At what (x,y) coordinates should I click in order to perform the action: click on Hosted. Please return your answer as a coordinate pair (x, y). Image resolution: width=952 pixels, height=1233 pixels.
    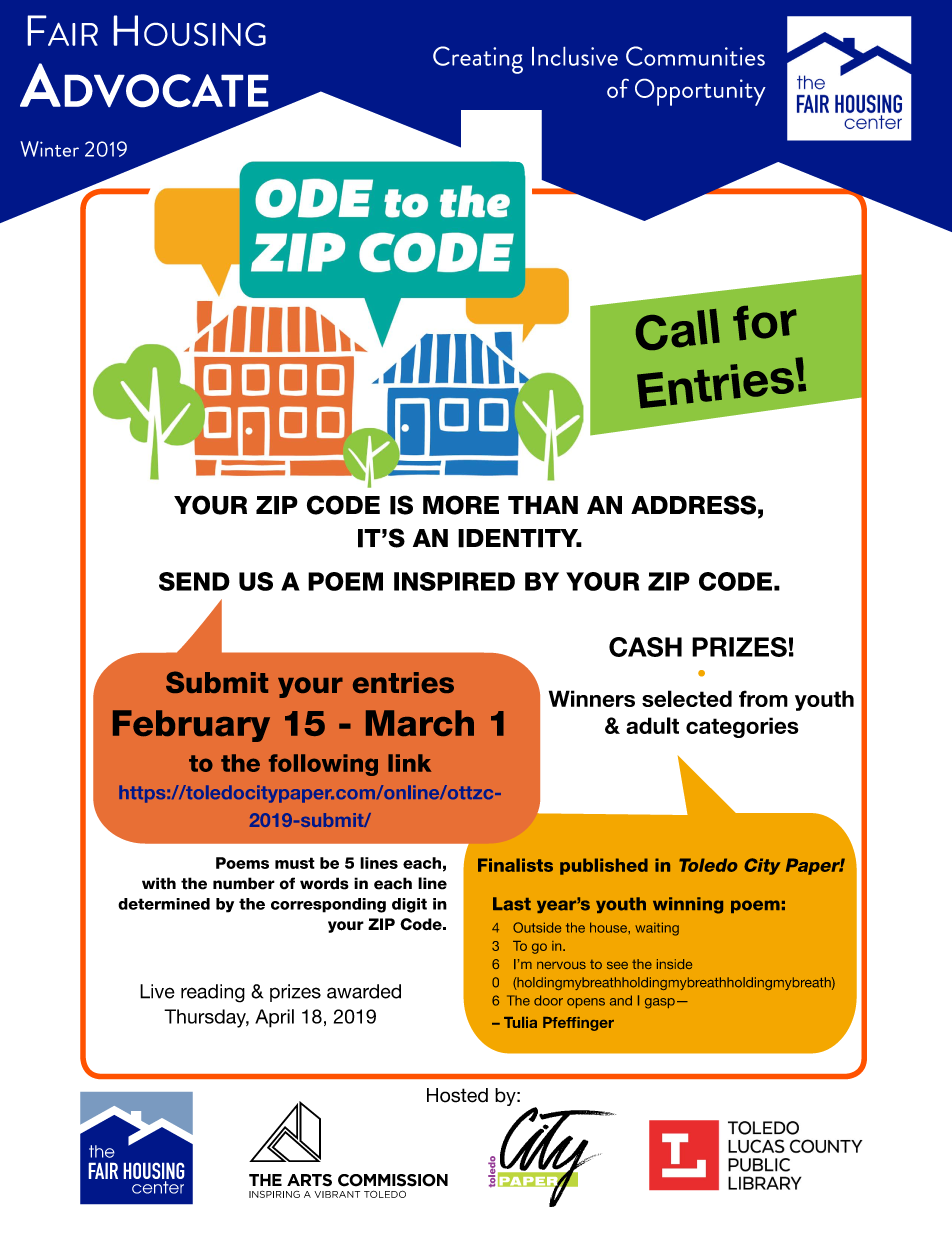
    Looking at the image, I should click on (457, 1095).
